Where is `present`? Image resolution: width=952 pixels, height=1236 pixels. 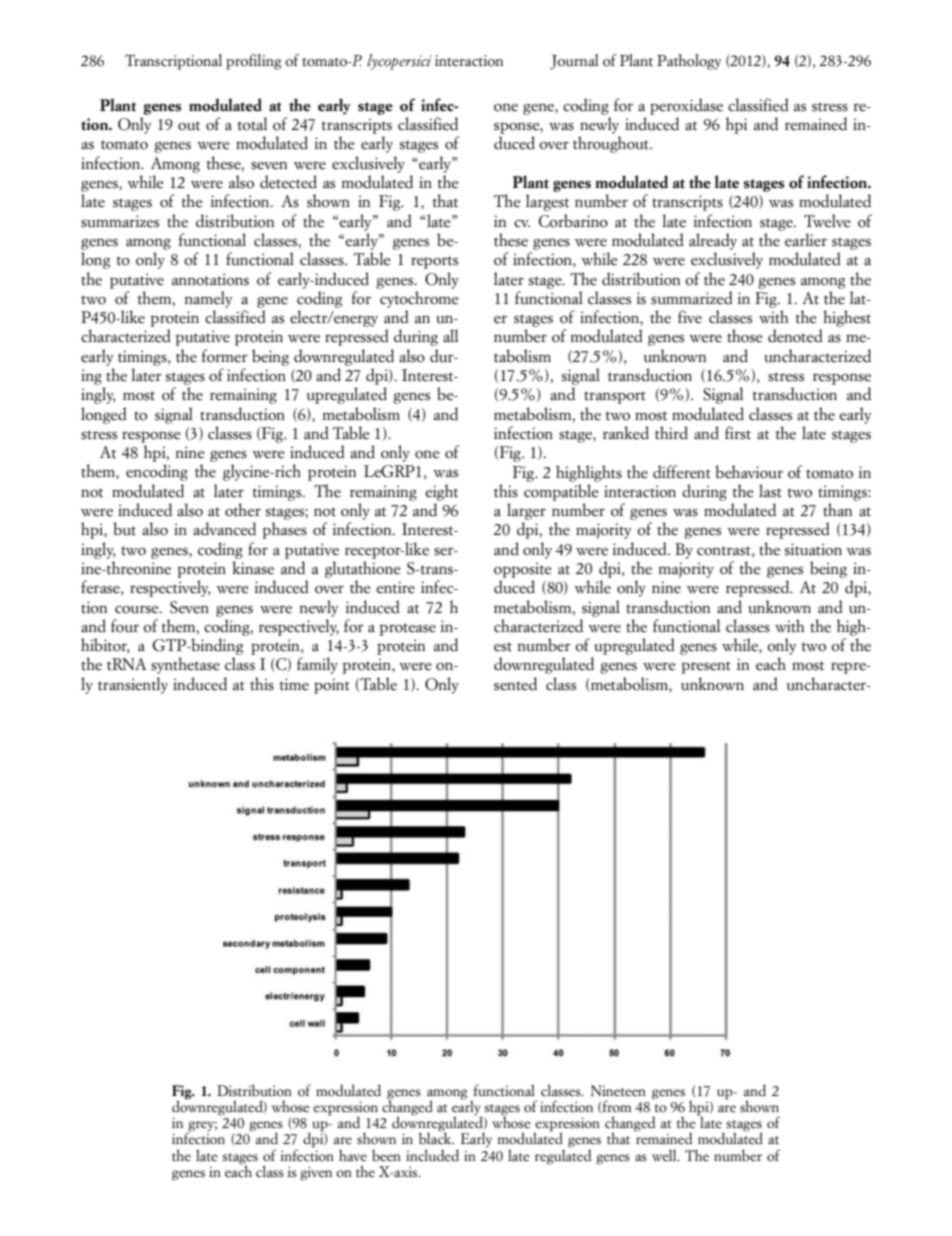 present is located at coordinates (706, 667).
